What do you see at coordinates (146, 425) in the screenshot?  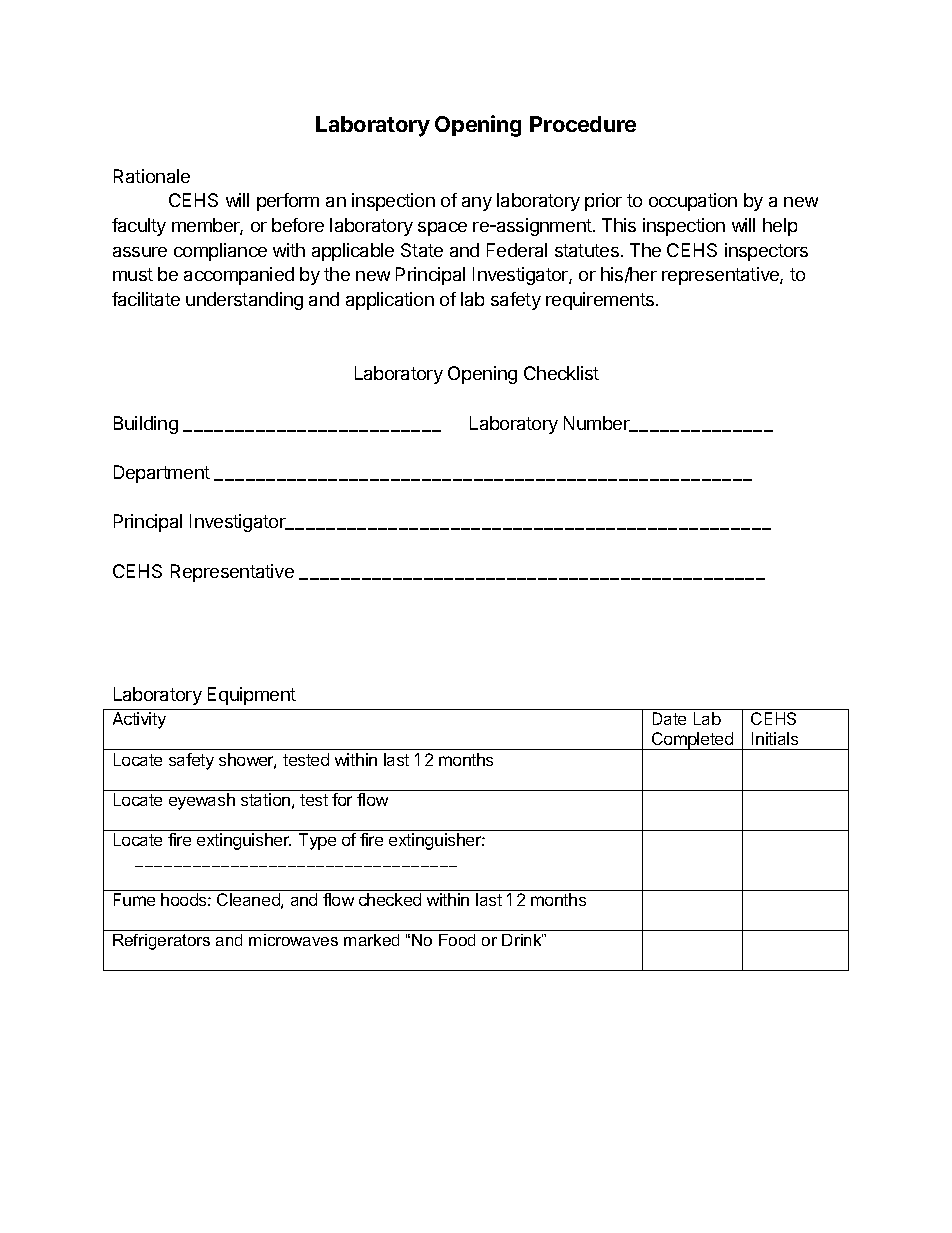 I see `Building` at bounding box center [146, 425].
